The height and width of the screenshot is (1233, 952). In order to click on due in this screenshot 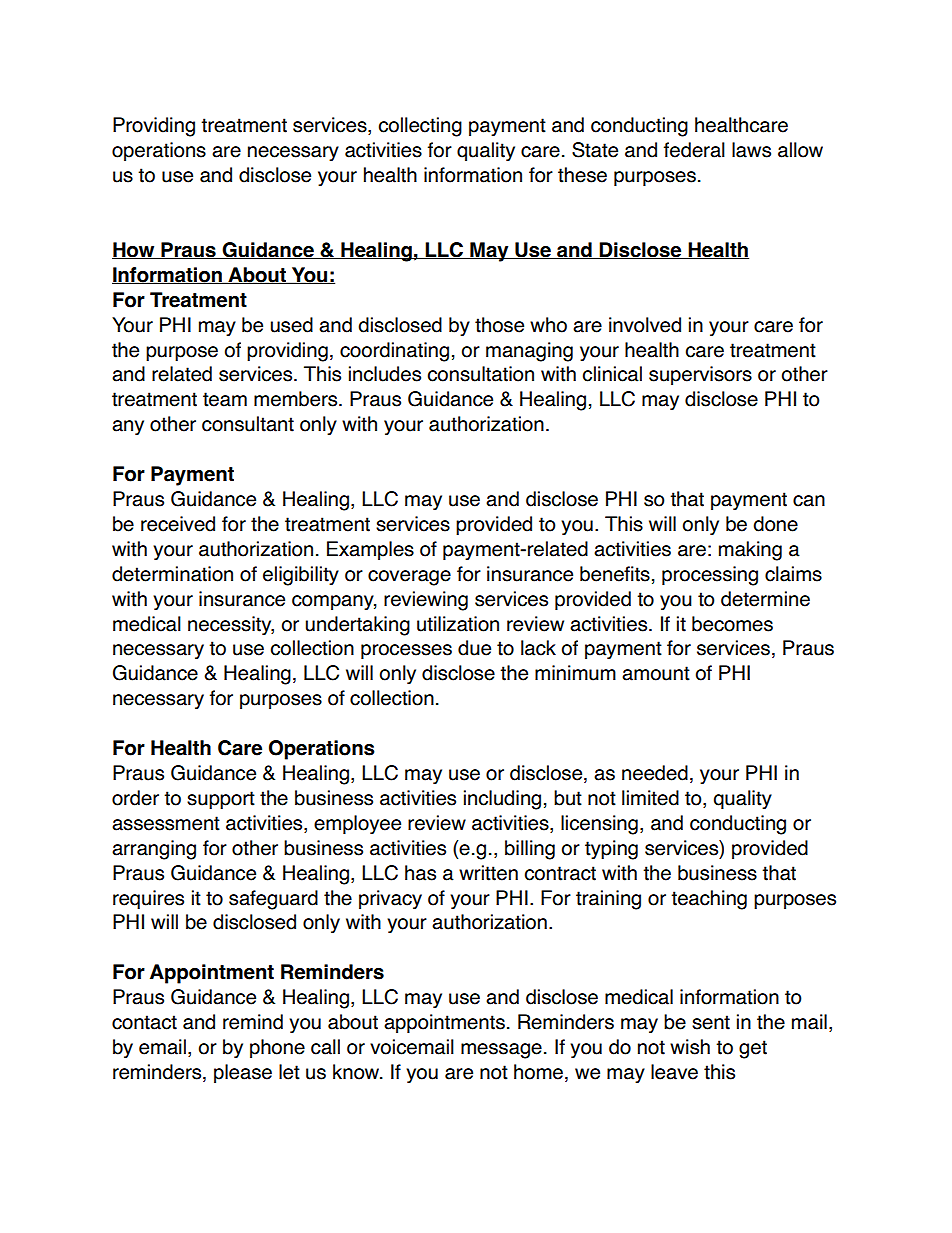, I will do `click(474, 648)`.
